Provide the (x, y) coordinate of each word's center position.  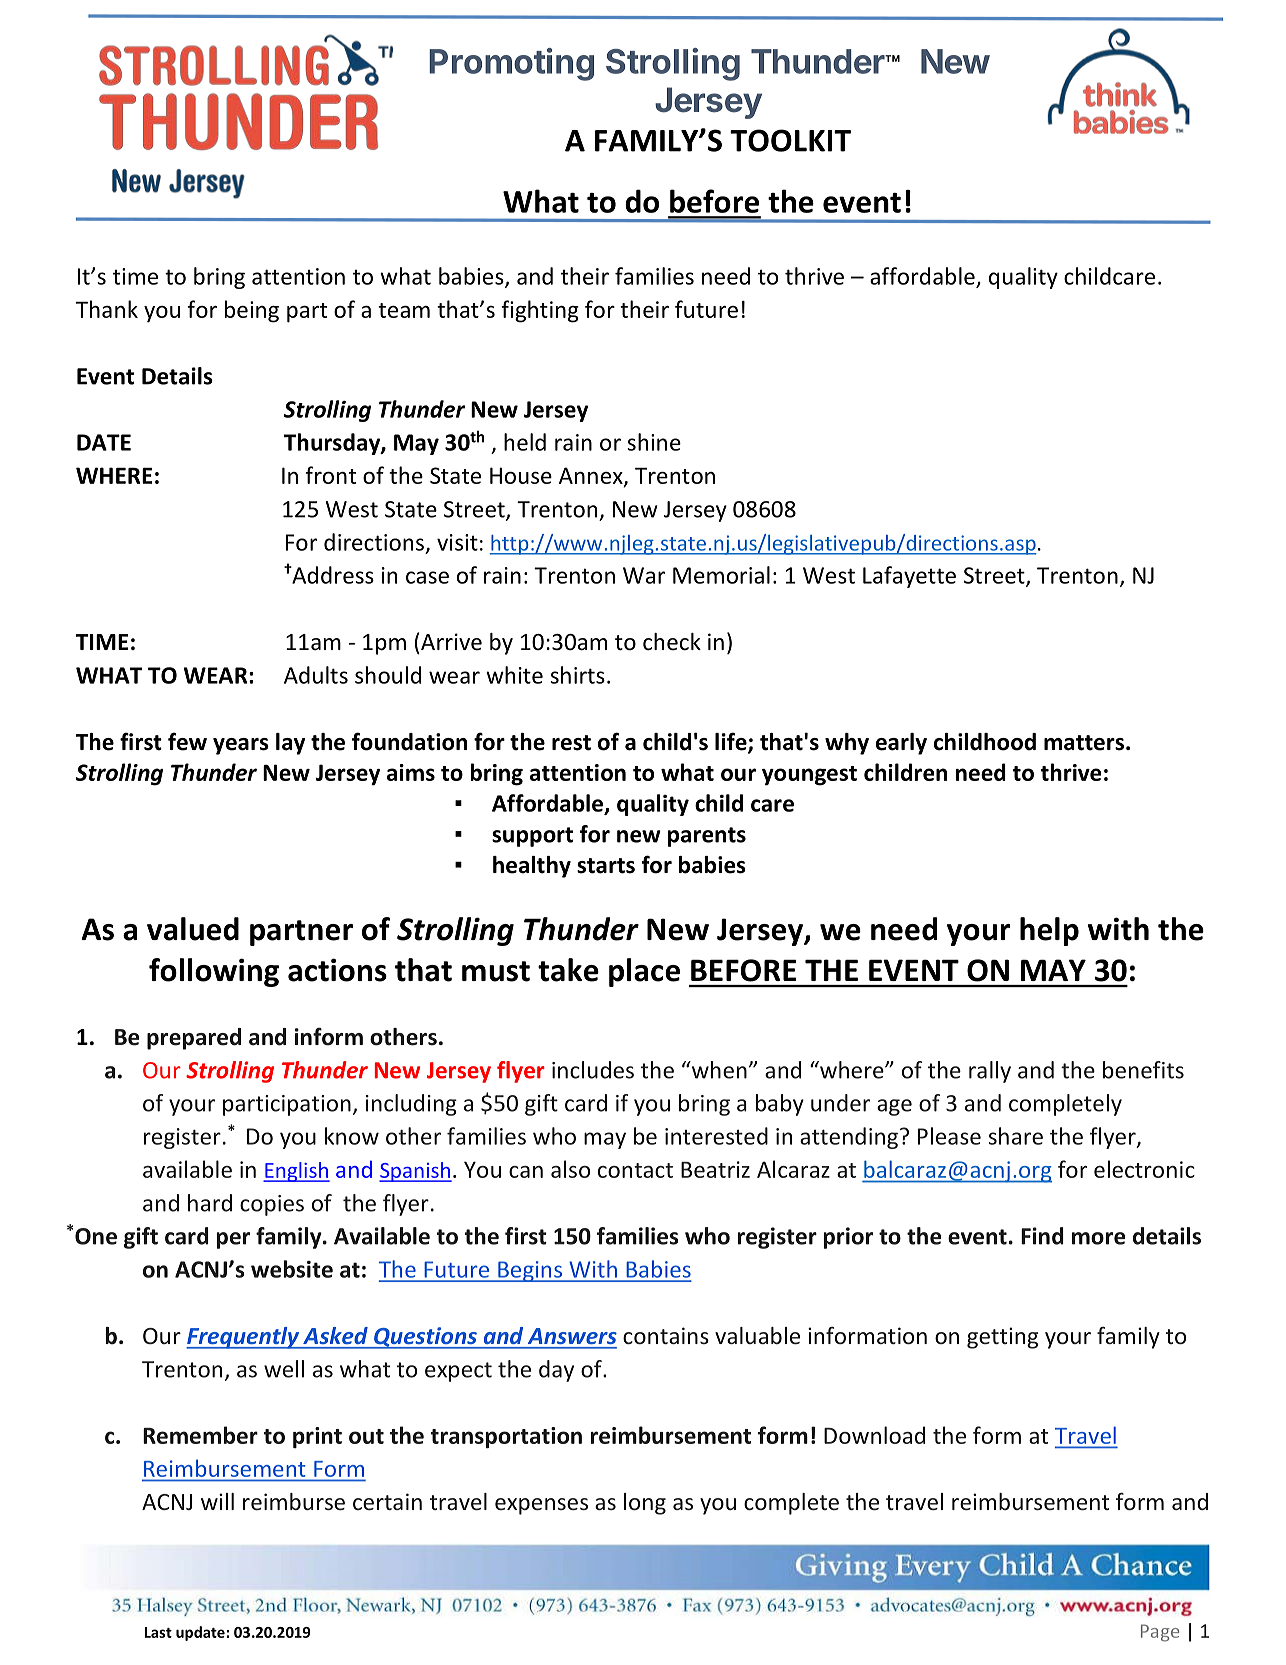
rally (990, 1072)
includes (593, 1070)
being (252, 311)
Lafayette (909, 577)
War (644, 575)
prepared (194, 1039)
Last (158, 1632)
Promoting (511, 64)
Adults (316, 675)
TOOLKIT (790, 140)
